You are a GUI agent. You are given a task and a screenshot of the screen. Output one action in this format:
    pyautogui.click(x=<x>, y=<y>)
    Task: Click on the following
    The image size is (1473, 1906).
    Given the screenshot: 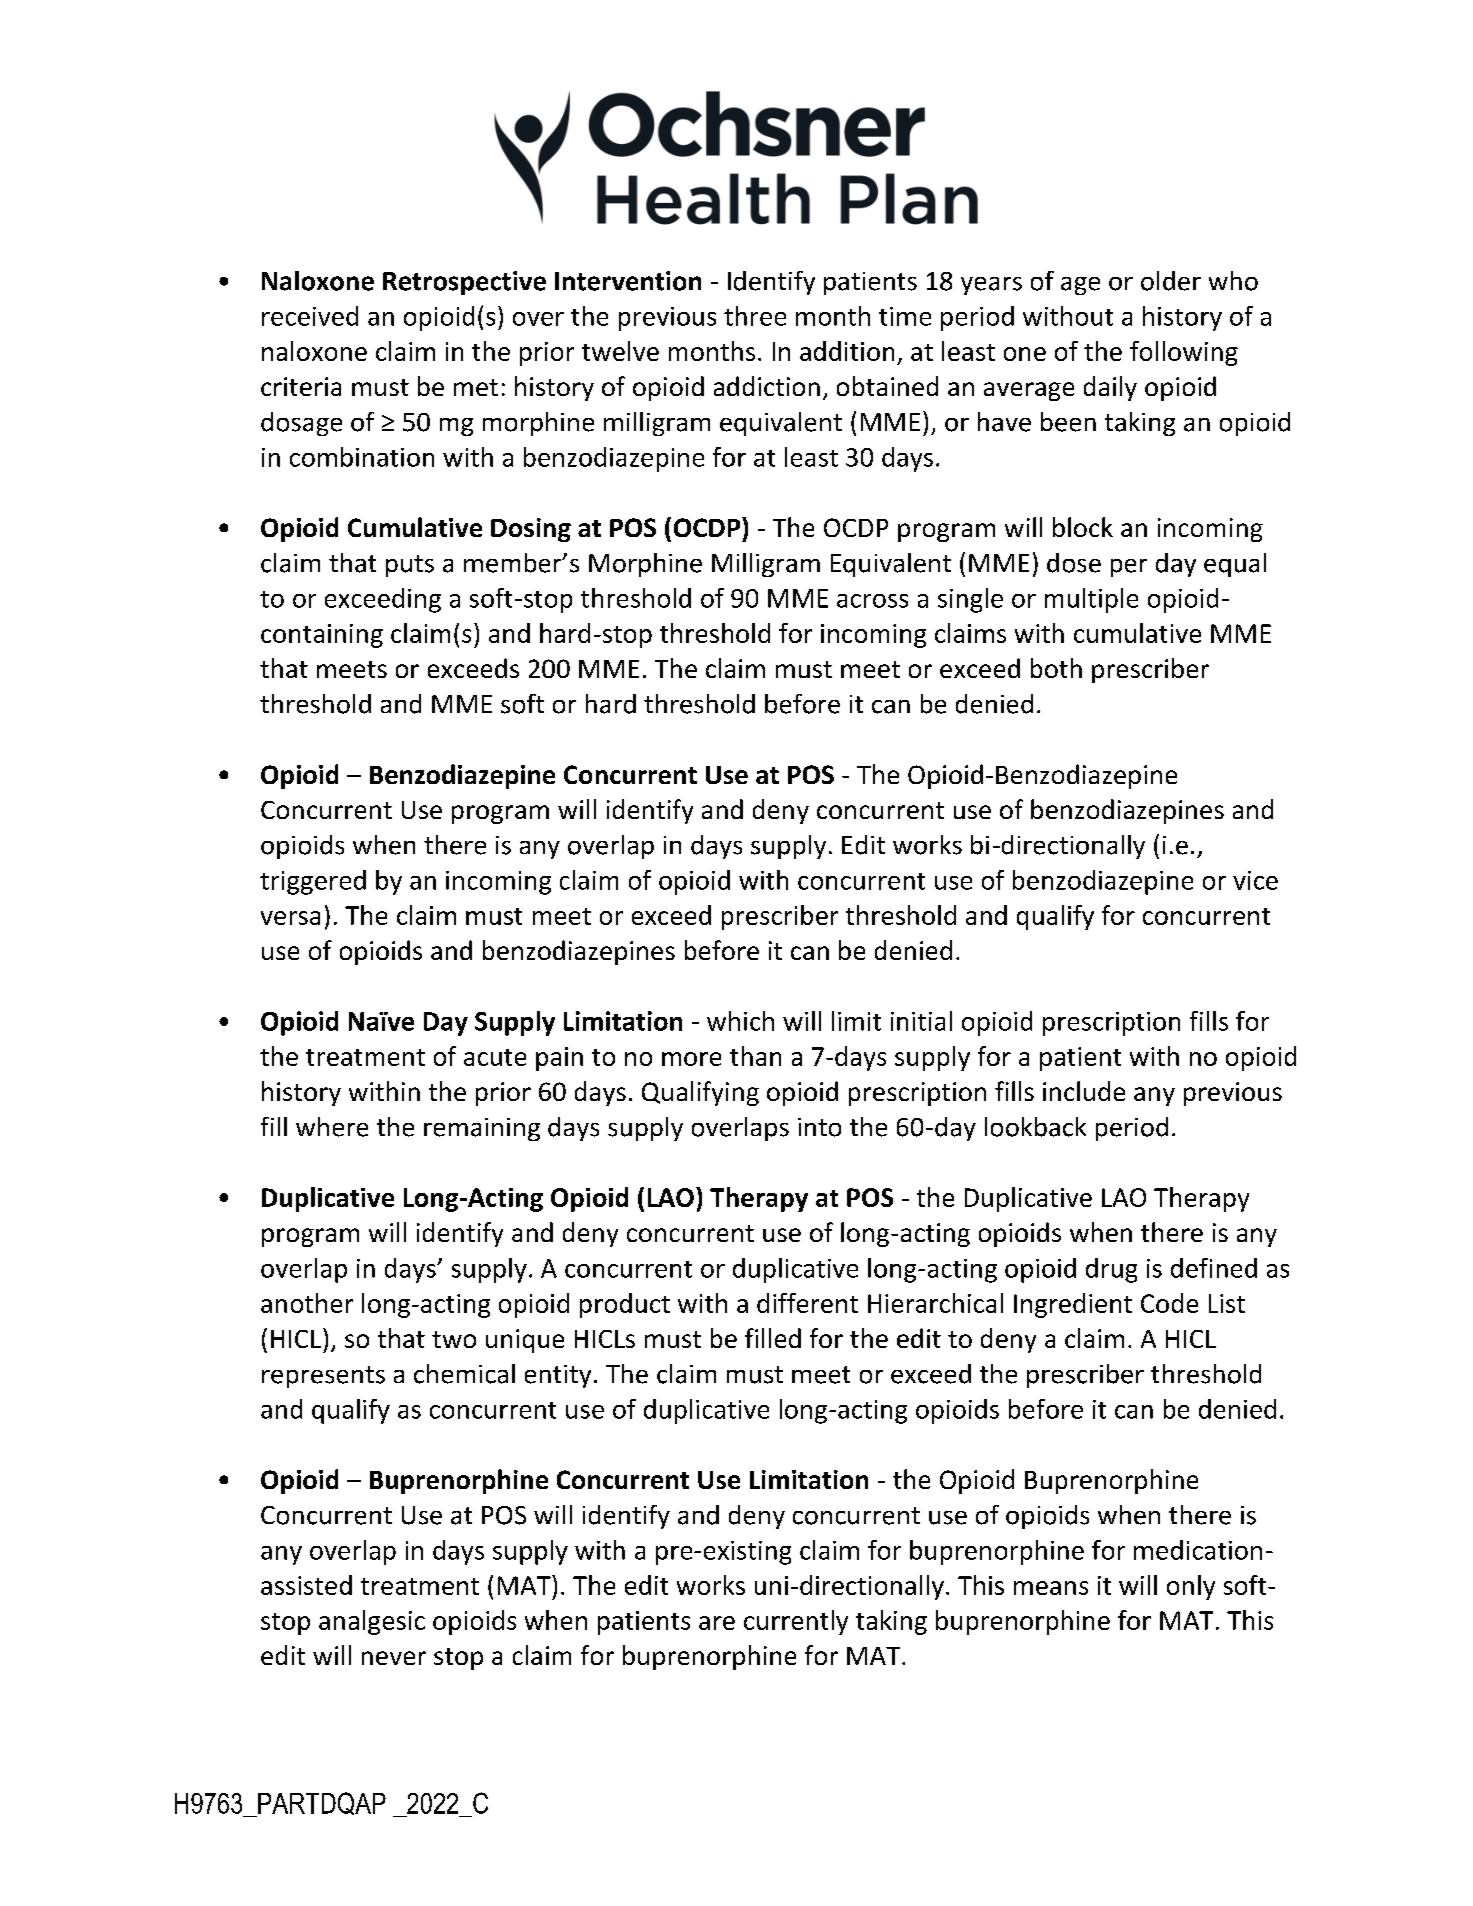 What is the action you would take?
    pyautogui.click(x=1184, y=353)
